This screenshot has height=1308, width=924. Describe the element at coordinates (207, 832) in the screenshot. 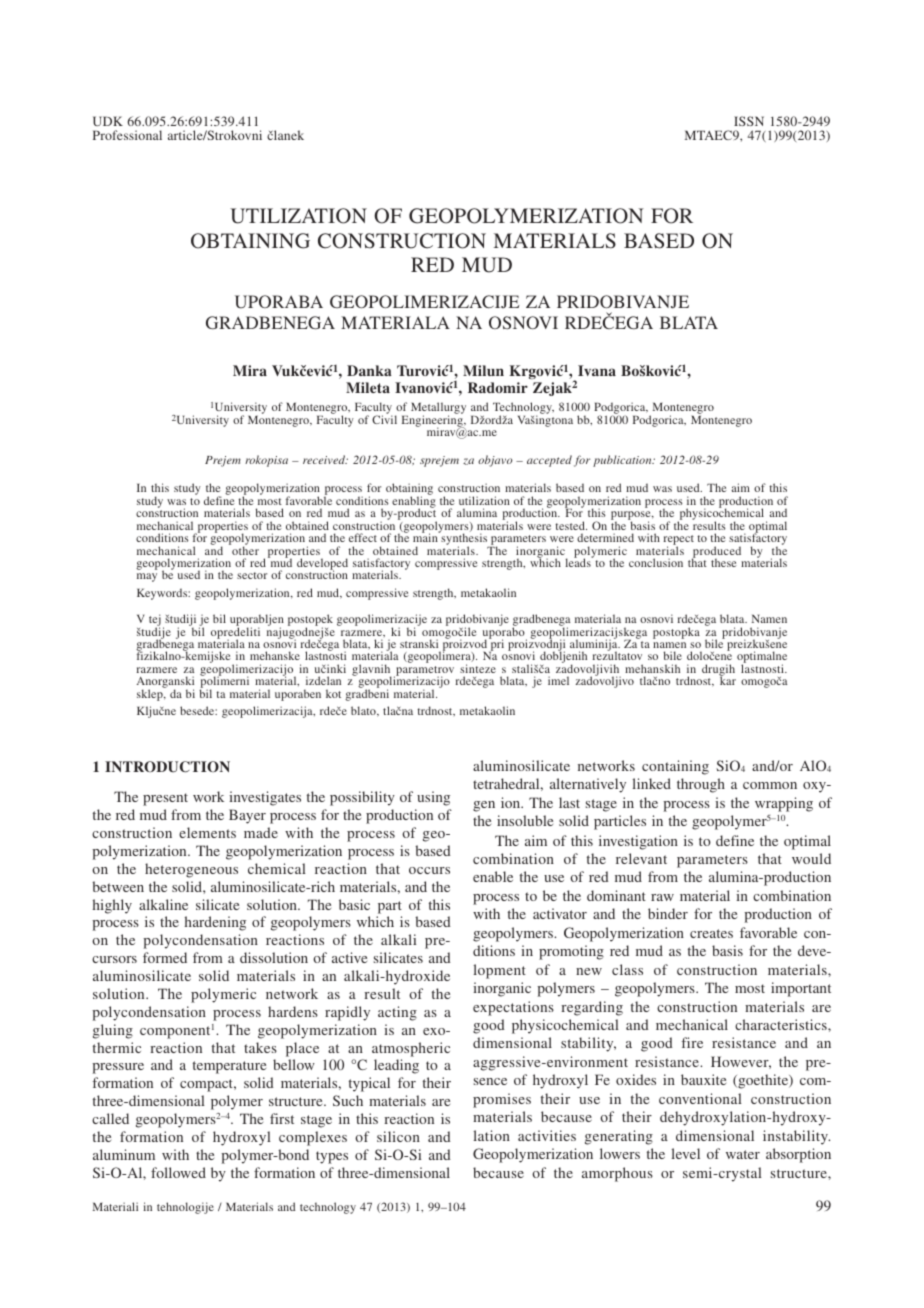

I see `elements` at that location.
